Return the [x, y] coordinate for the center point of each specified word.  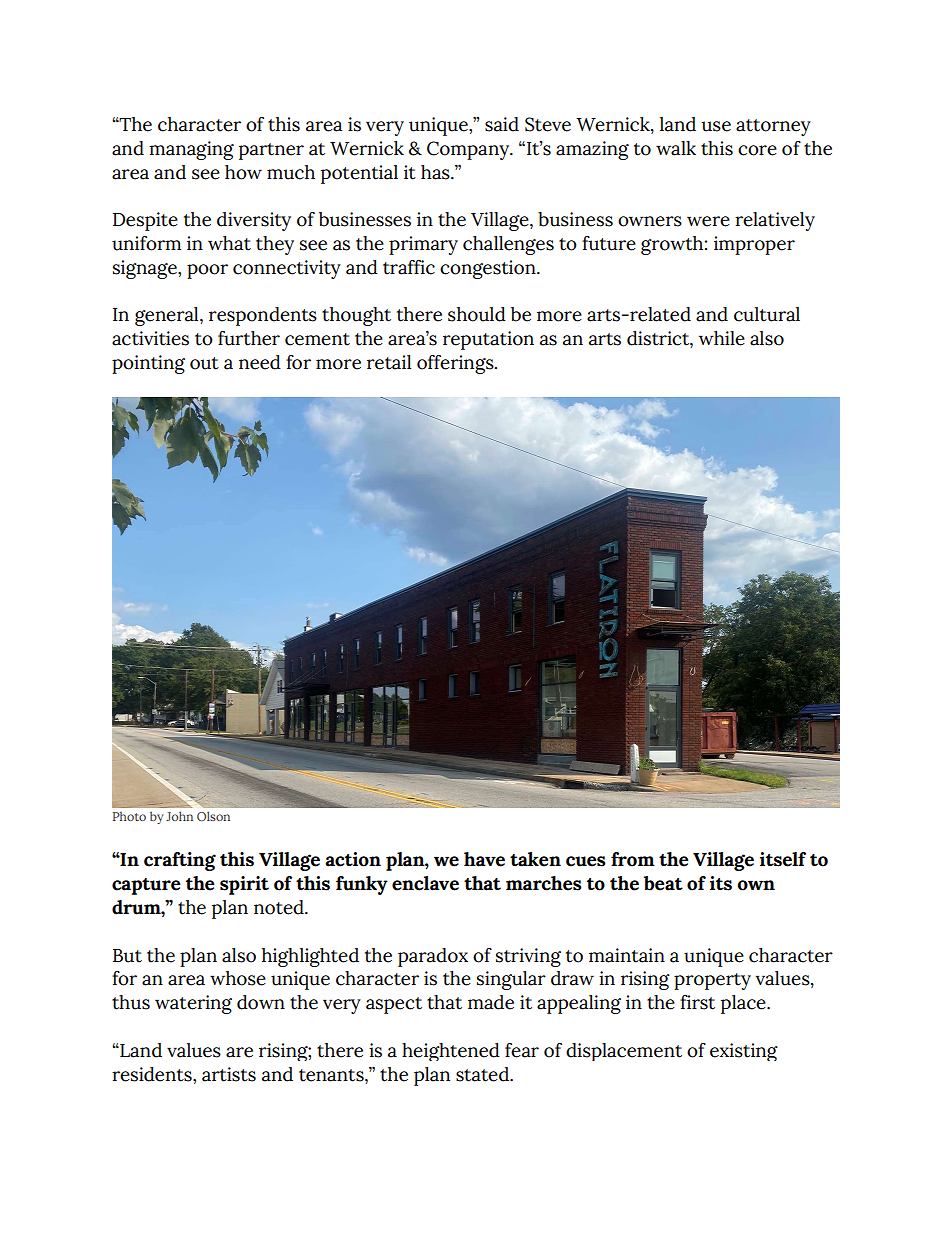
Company [469, 150]
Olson [213, 816]
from [633, 859]
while [722, 338]
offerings [456, 364]
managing [191, 150]
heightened [451, 1052]
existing [744, 1052]
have [484, 859]
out [204, 363]
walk [676, 148]
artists [229, 1074]
